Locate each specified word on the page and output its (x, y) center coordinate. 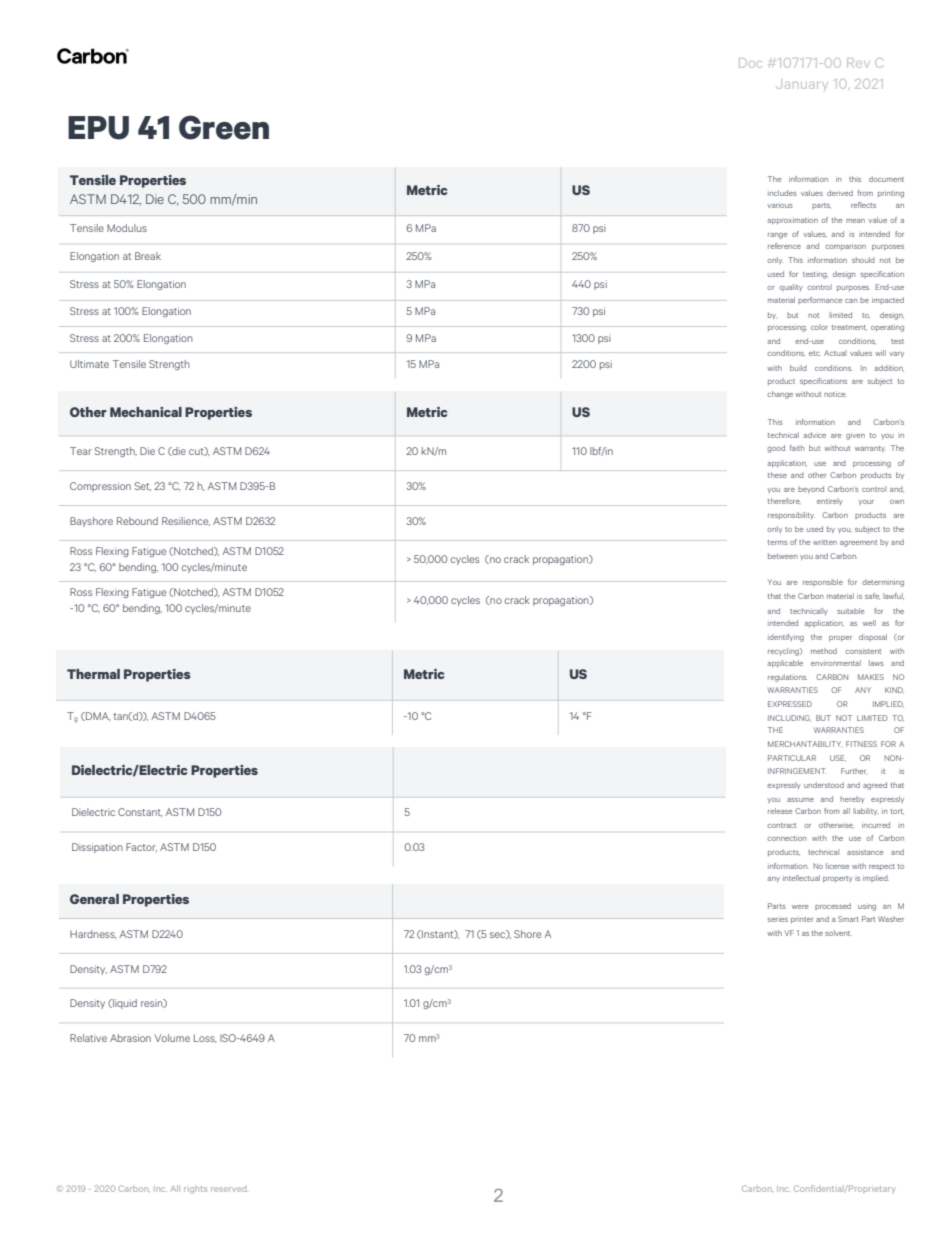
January (801, 85)
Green (224, 127)
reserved (229, 1189)
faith (797, 448)
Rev (857, 63)
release (780, 811)
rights (195, 1189)
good (776, 449)
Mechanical (146, 412)
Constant (140, 812)
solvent (838, 933)
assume (800, 800)
